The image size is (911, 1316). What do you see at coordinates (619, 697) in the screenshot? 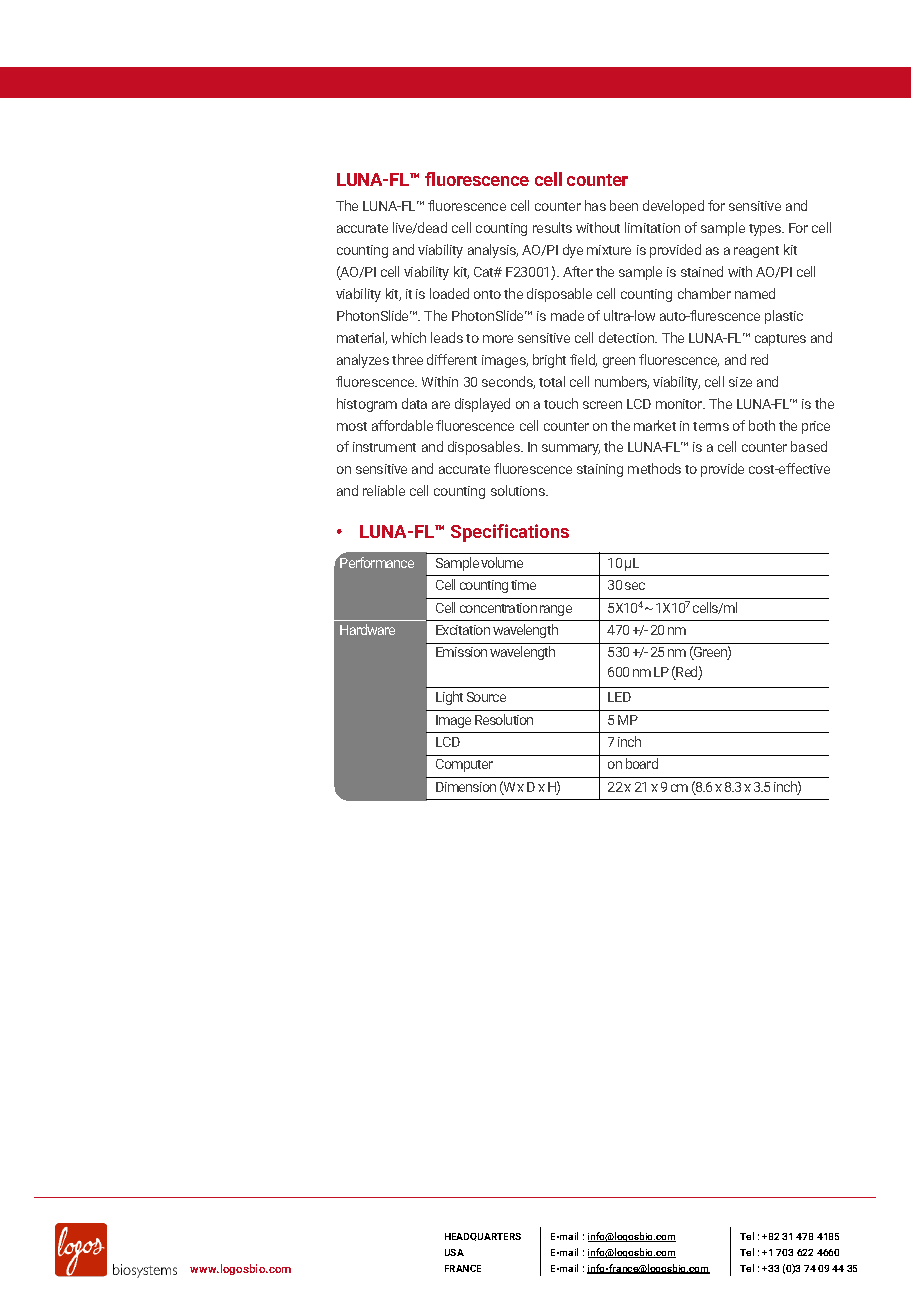
I see `LED` at bounding box center [619, 697].
